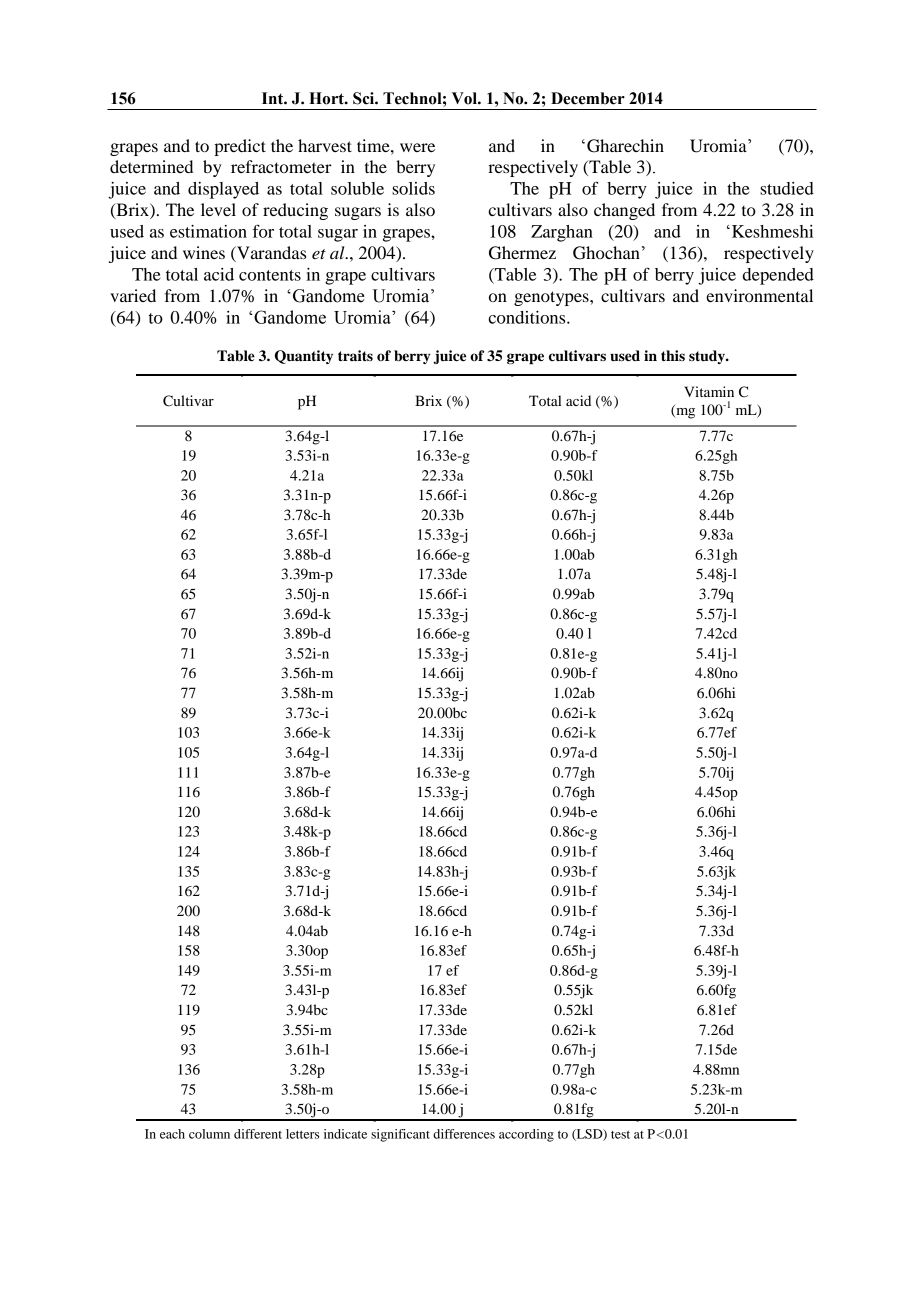 This screenshot has width=924, height=1308. What do you see at coordinates (304, 357) in the screenshot?
I see `Quantity` at bounding box center [304, 357].
